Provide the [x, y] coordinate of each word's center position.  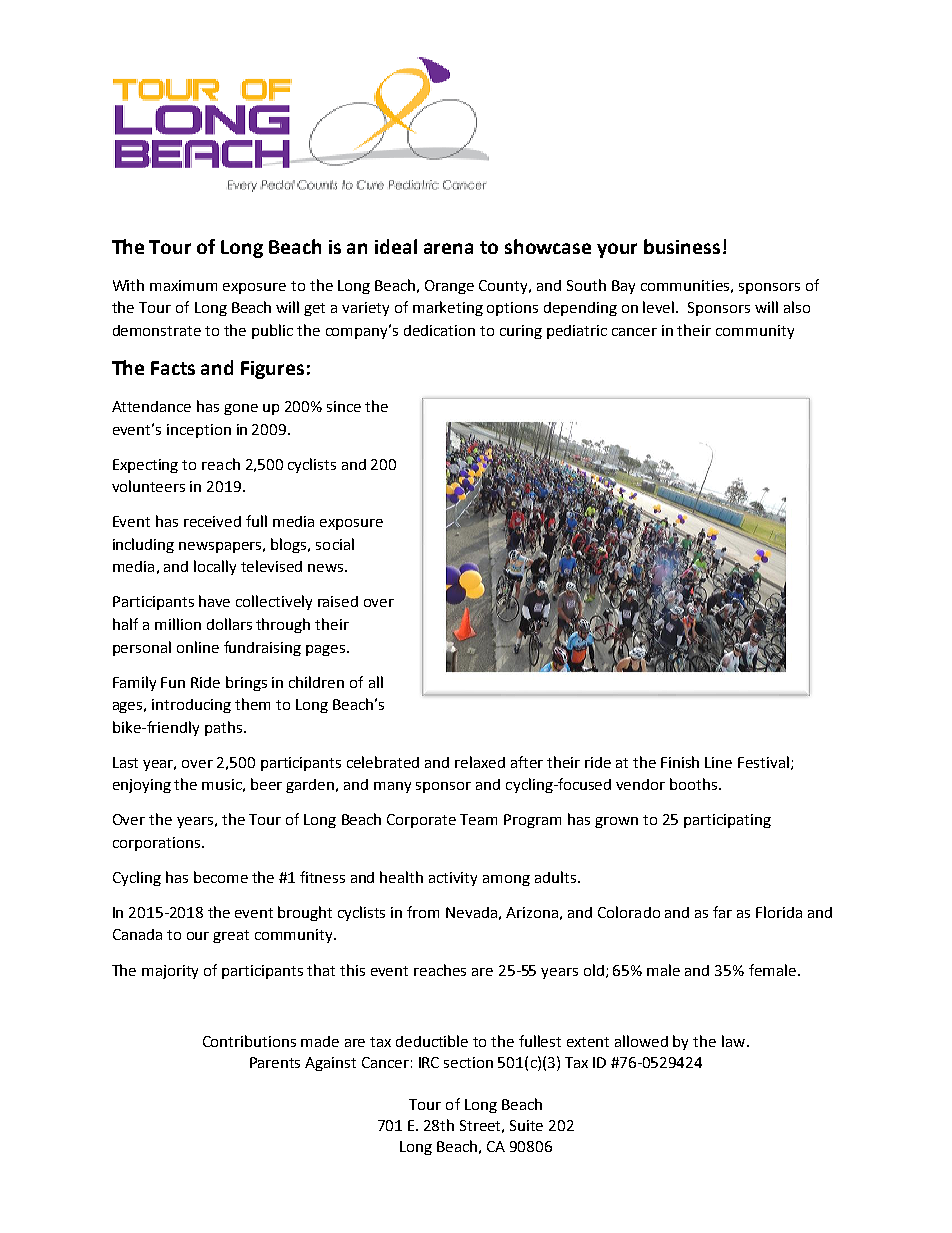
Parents [275, 1062]
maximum [183, 285]
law [735, 1041]
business [682, 246]
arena [448, 248]
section [468, 1062]
